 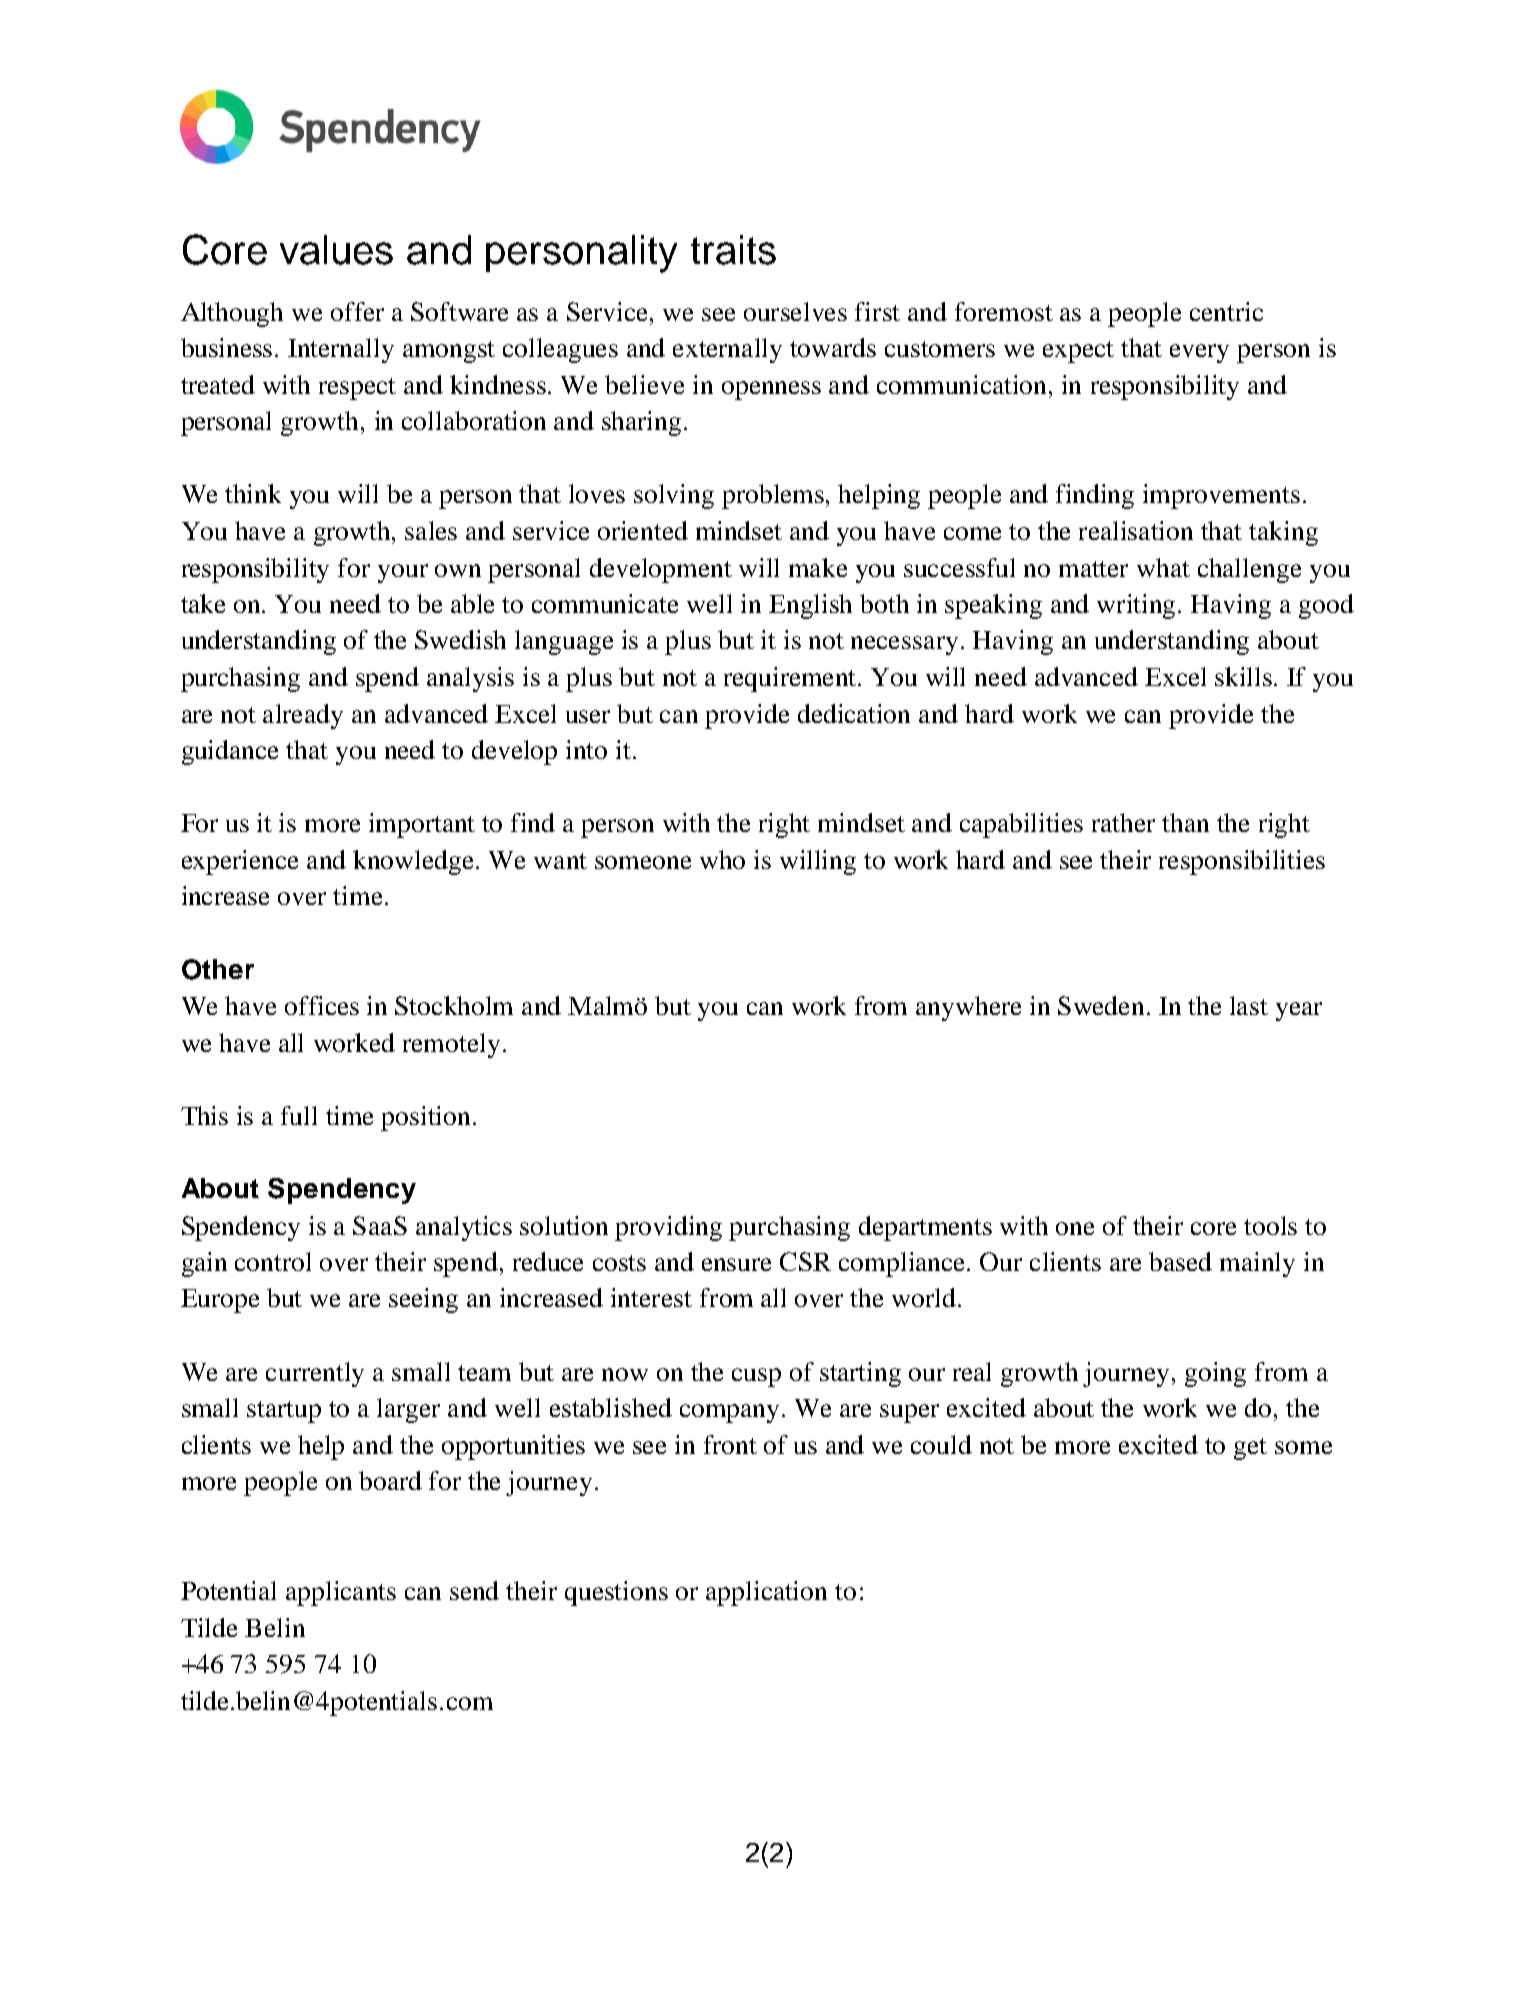 What do you see at coordinates (722, 859) in the screenshot?
I see `who` at bounding box center [722, 859].
